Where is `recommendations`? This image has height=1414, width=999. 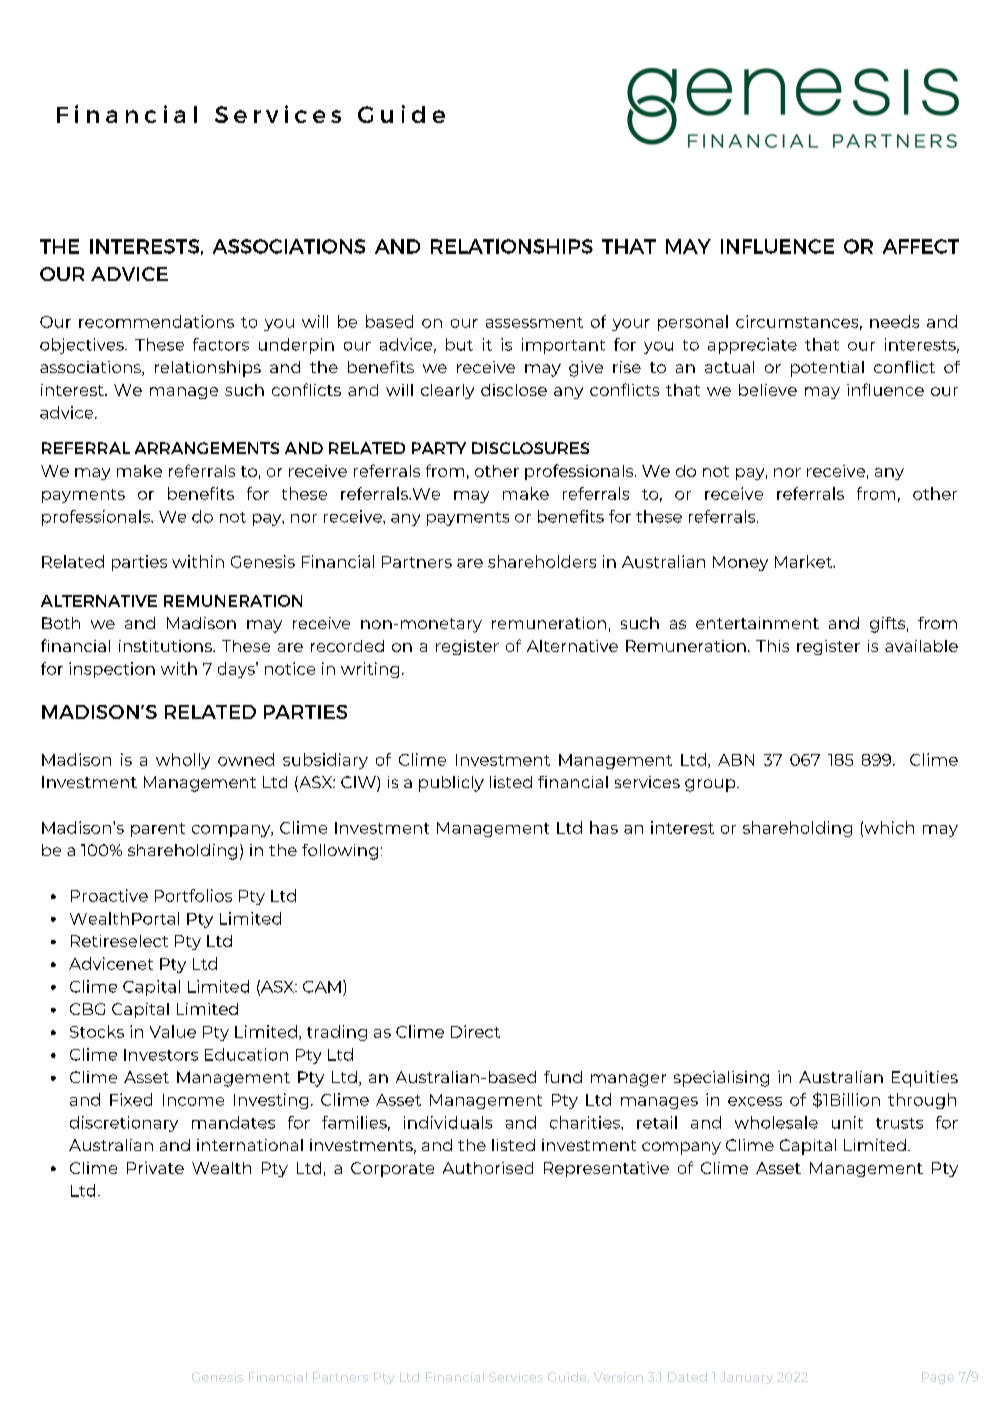 recommendations is located at coordinates (156, 321).
